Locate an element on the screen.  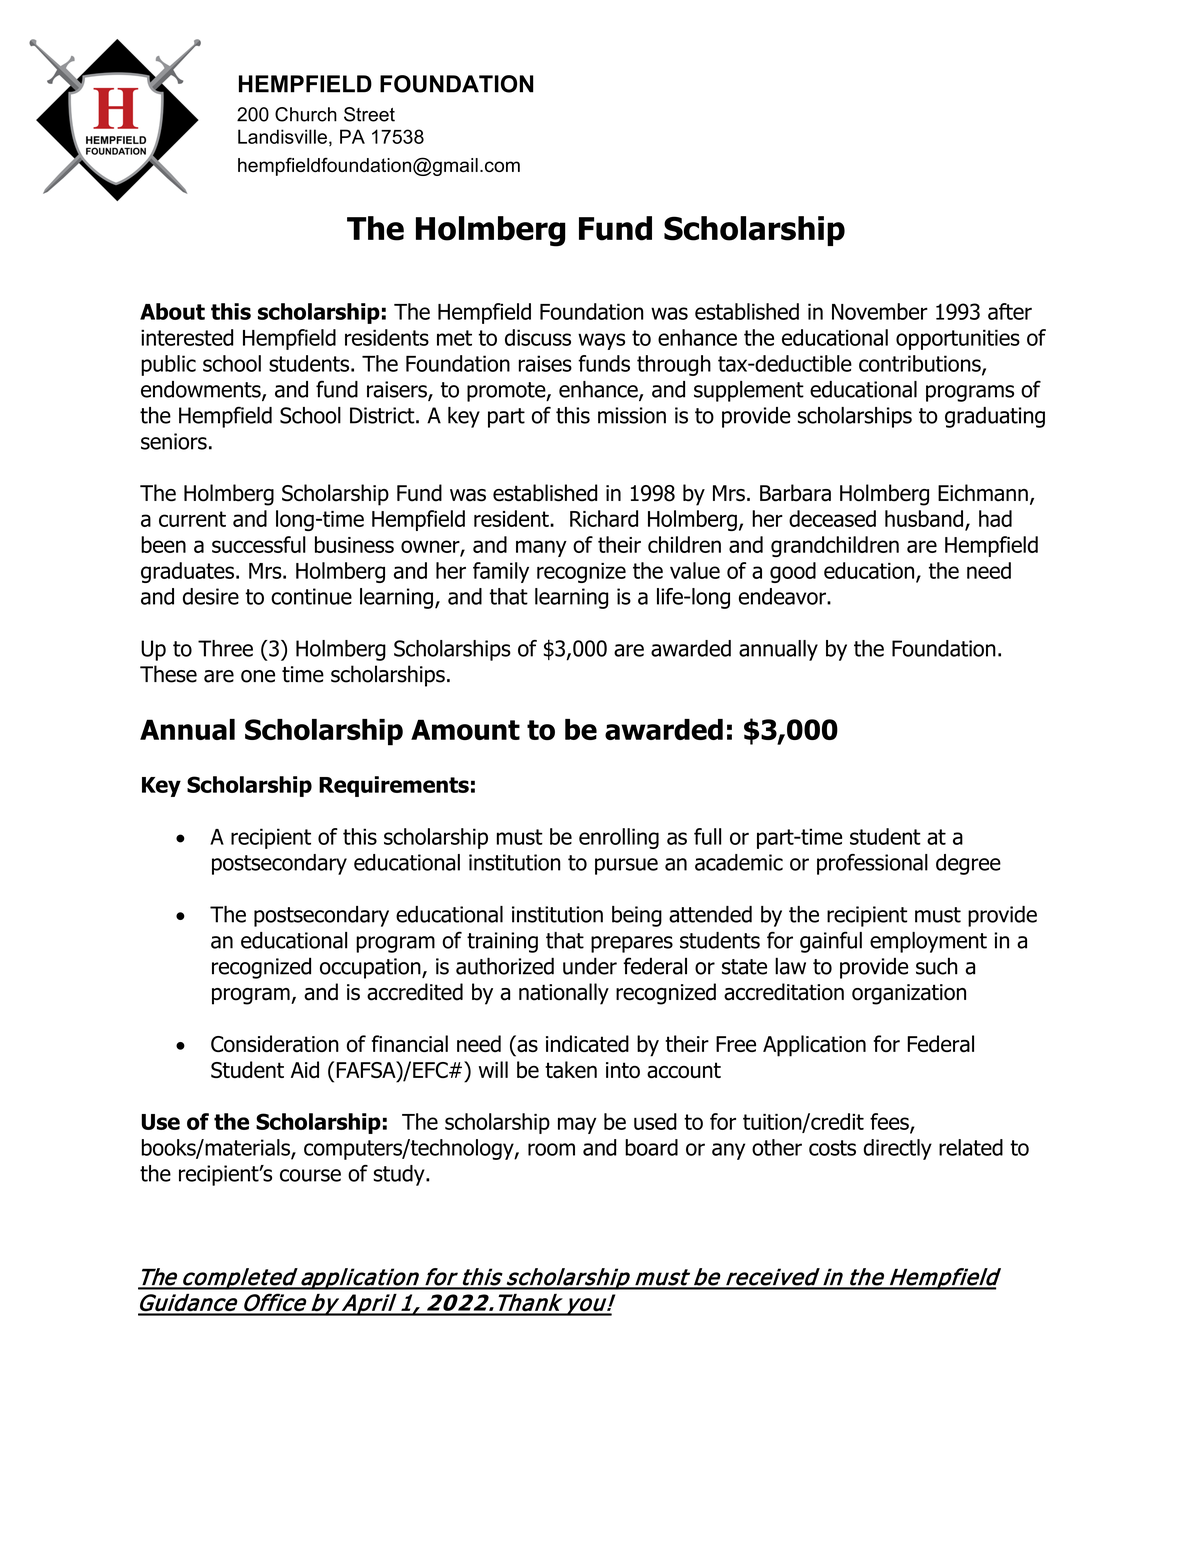
occupation is located at coordinates (371, 968).
